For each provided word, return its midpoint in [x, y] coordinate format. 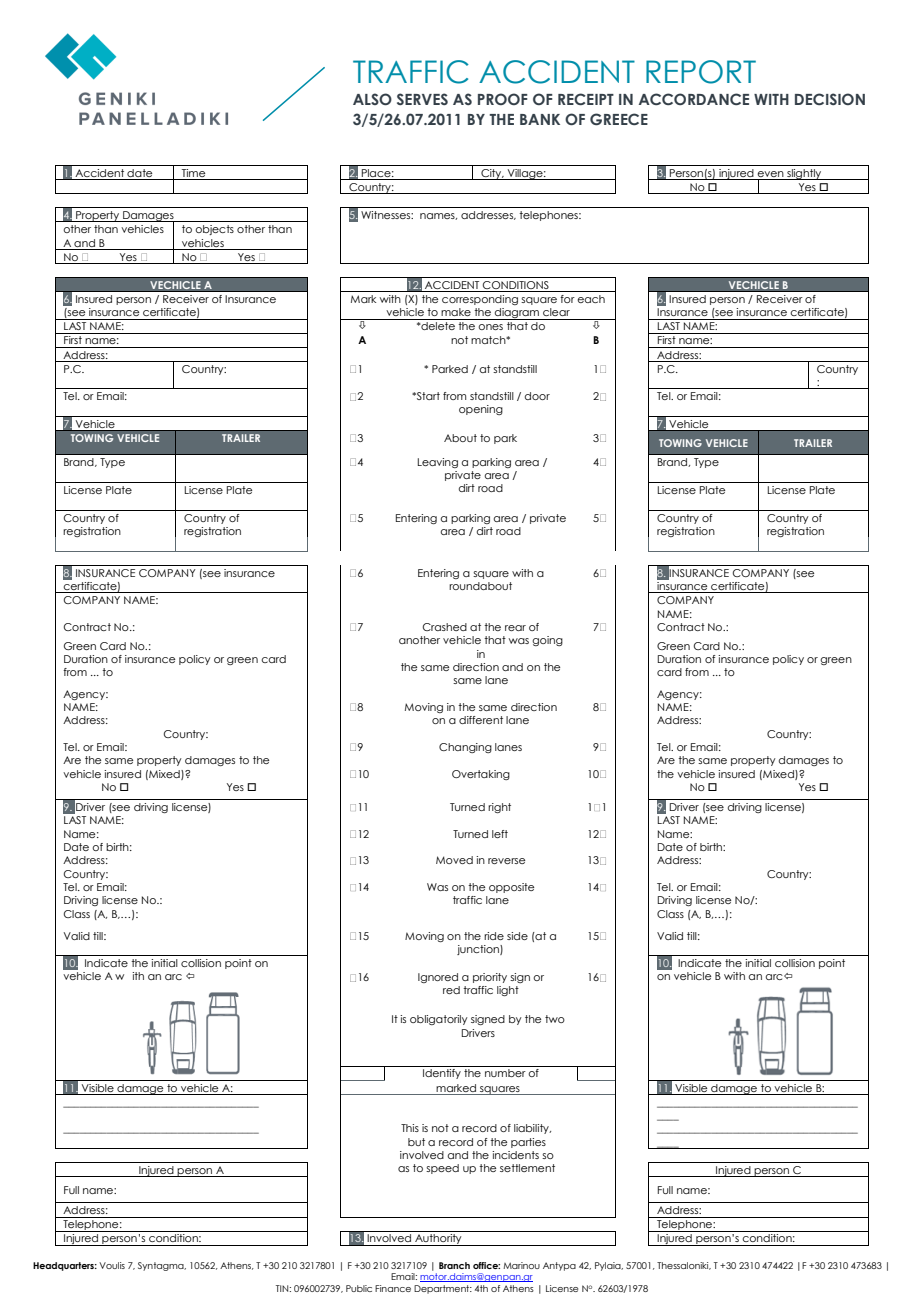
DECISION [830, 99]
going [547, 641]
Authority [438, 1240]
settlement [527, 1168]
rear [515, 628]
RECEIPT [586, 99]
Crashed [445, 627]
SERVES [422, 99]
